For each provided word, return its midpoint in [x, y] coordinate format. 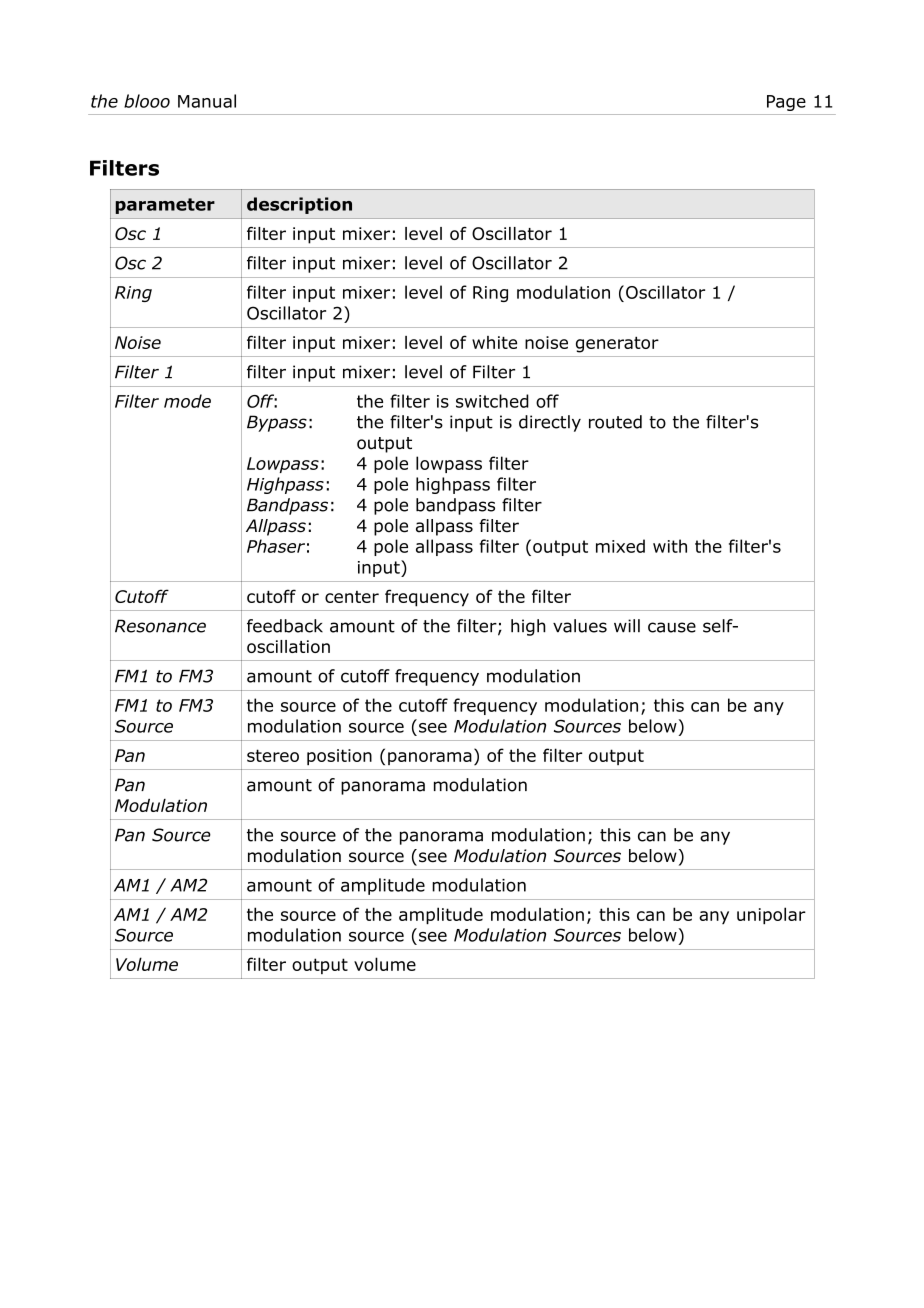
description [299, 205]
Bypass [277, 423]
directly [550, 423]
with [670, 546]
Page [786, 103]
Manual [207, 101]
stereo [273, 755]
